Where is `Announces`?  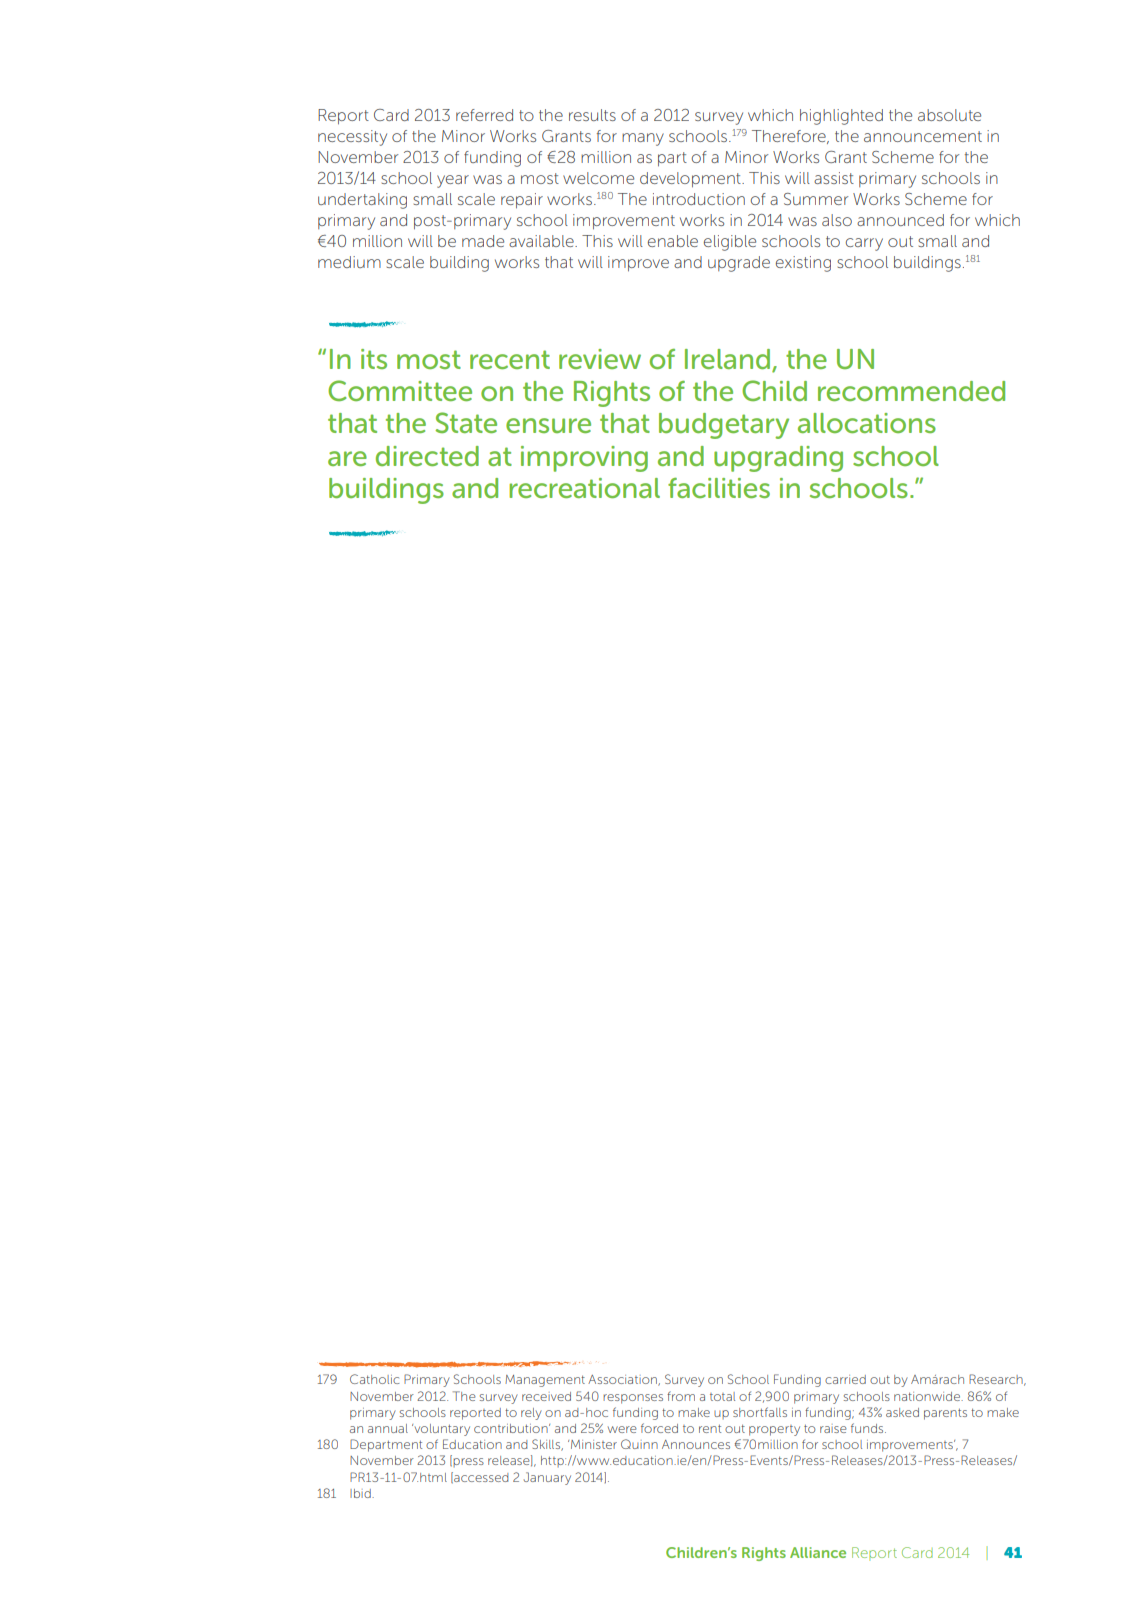 Announces is located at coordinates (696, 1444).
